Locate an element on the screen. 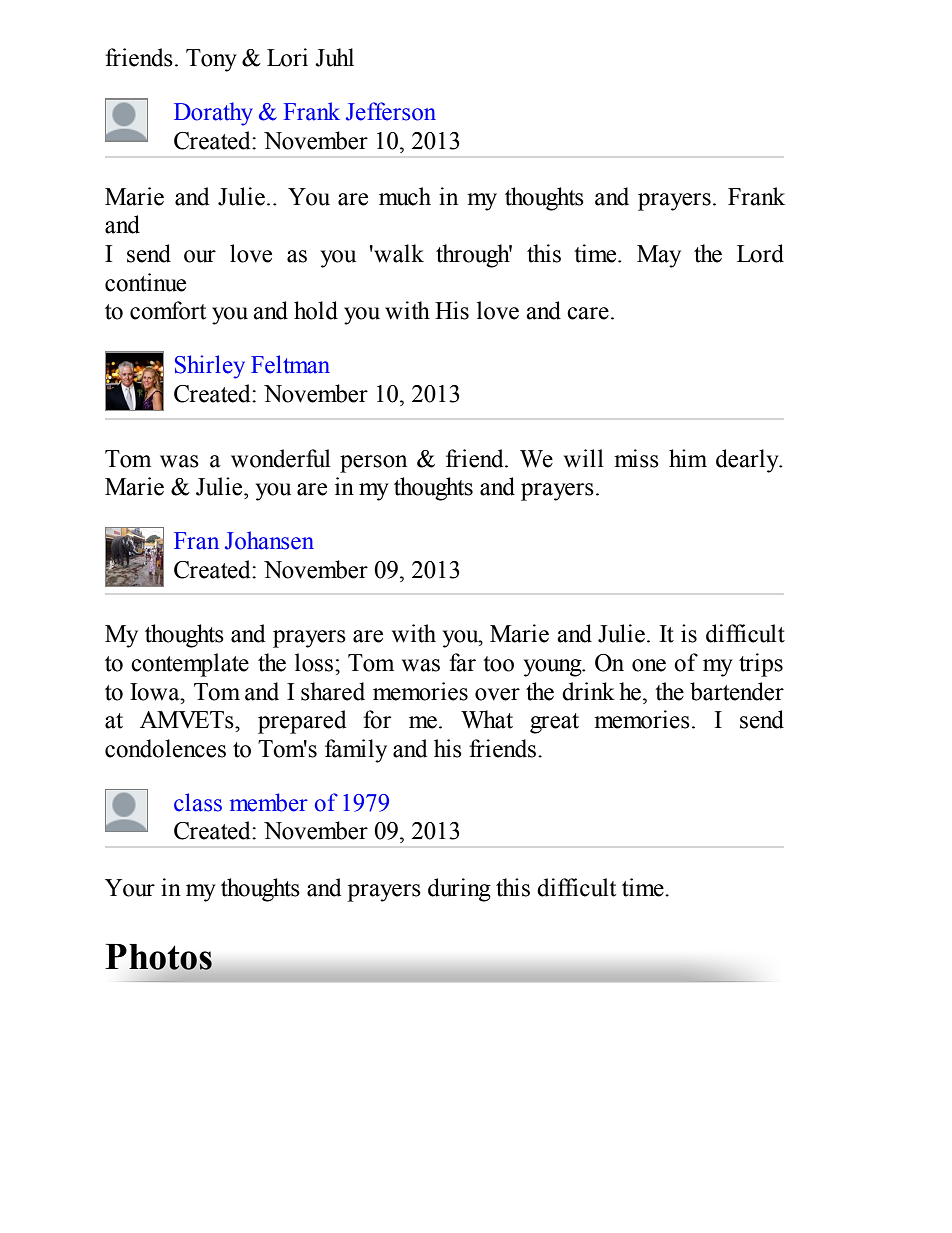  during is located at coordinates (459, 890).
